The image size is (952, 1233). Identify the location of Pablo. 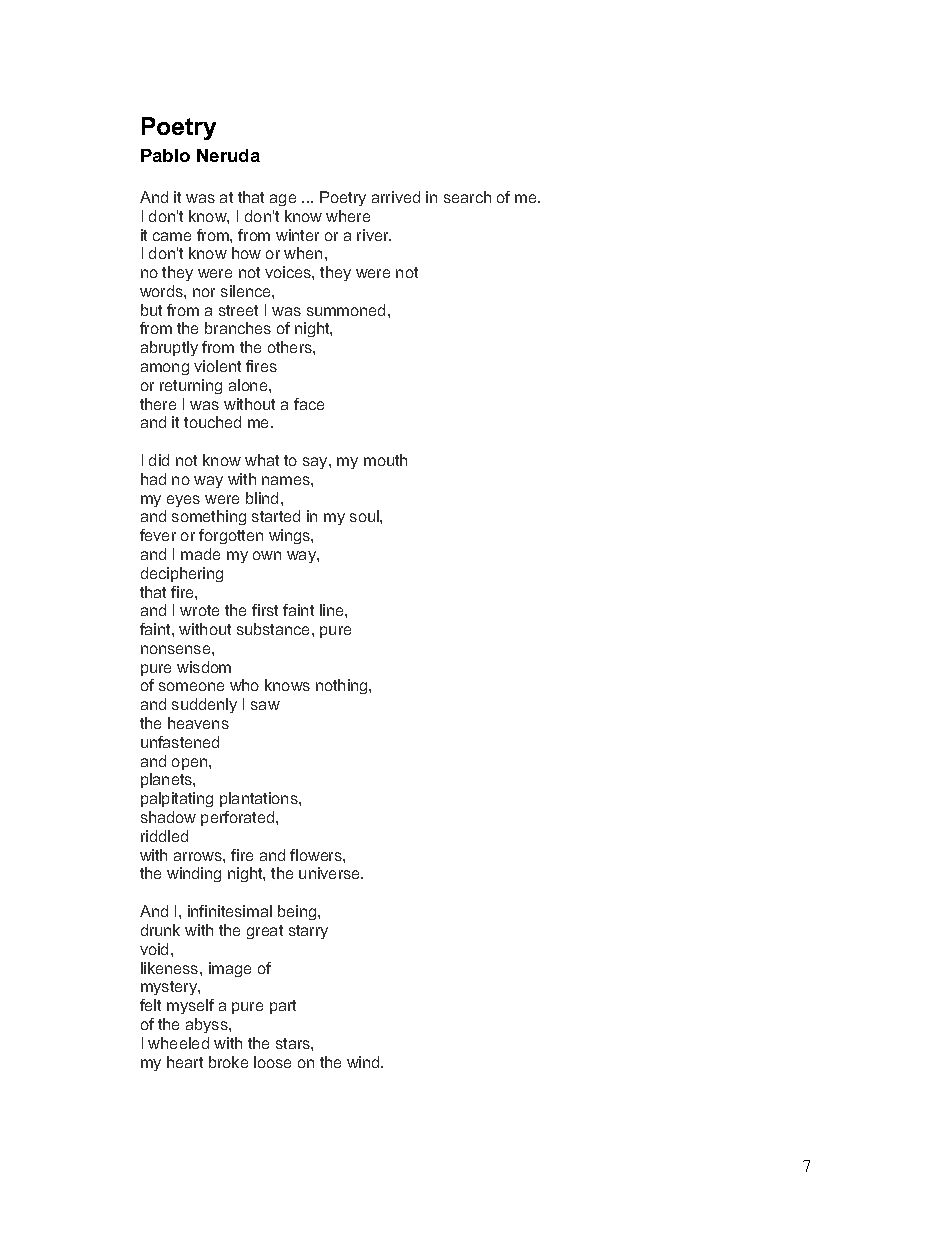
(165, 155).
